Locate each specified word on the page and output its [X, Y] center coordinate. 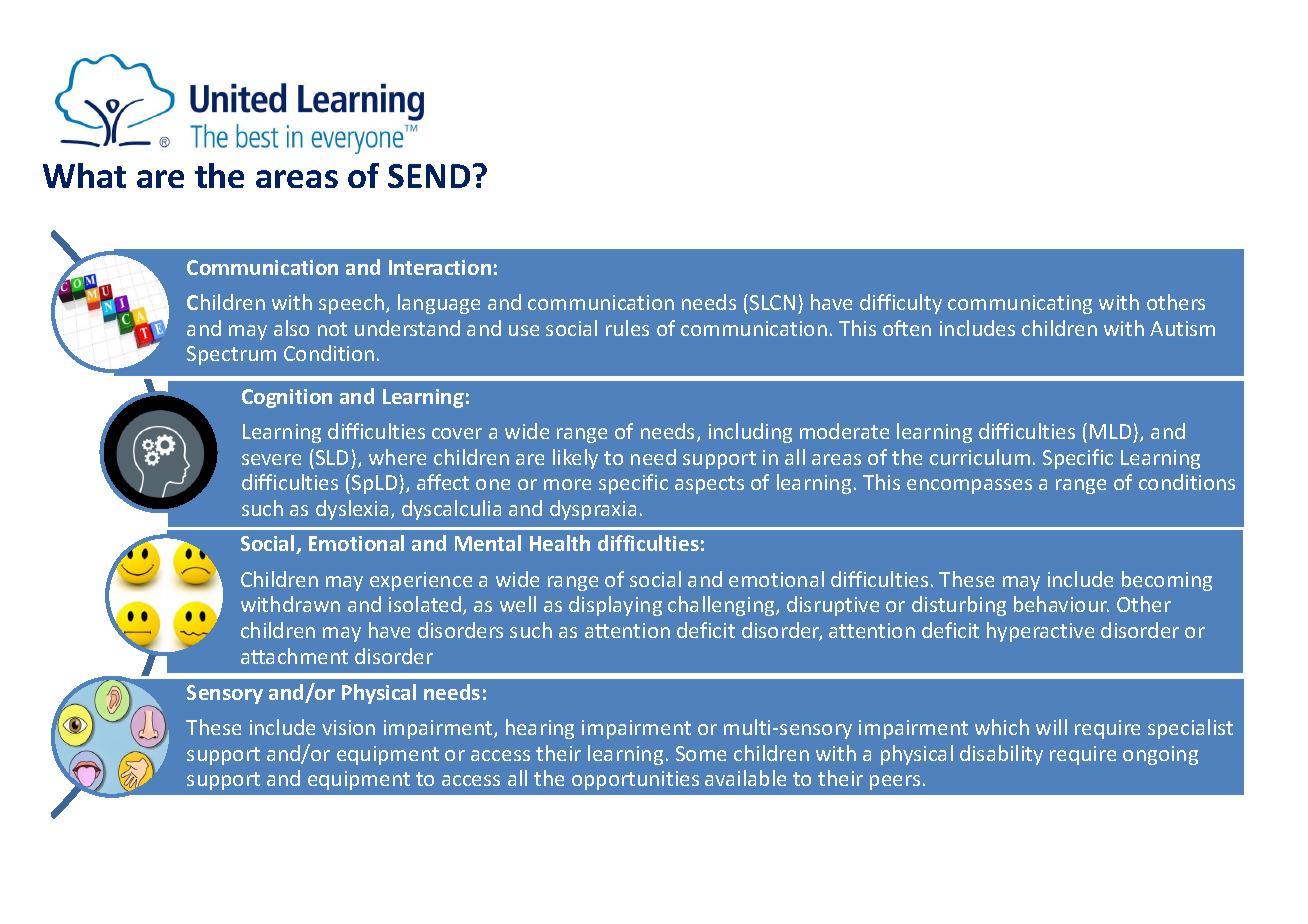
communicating [1020, 304]
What [84, 175]
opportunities [635, 780]
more [567, 484]
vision [348, 727]
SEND [429, 176]
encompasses [969, 486]
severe [271, 459]
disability [1001, 755]
